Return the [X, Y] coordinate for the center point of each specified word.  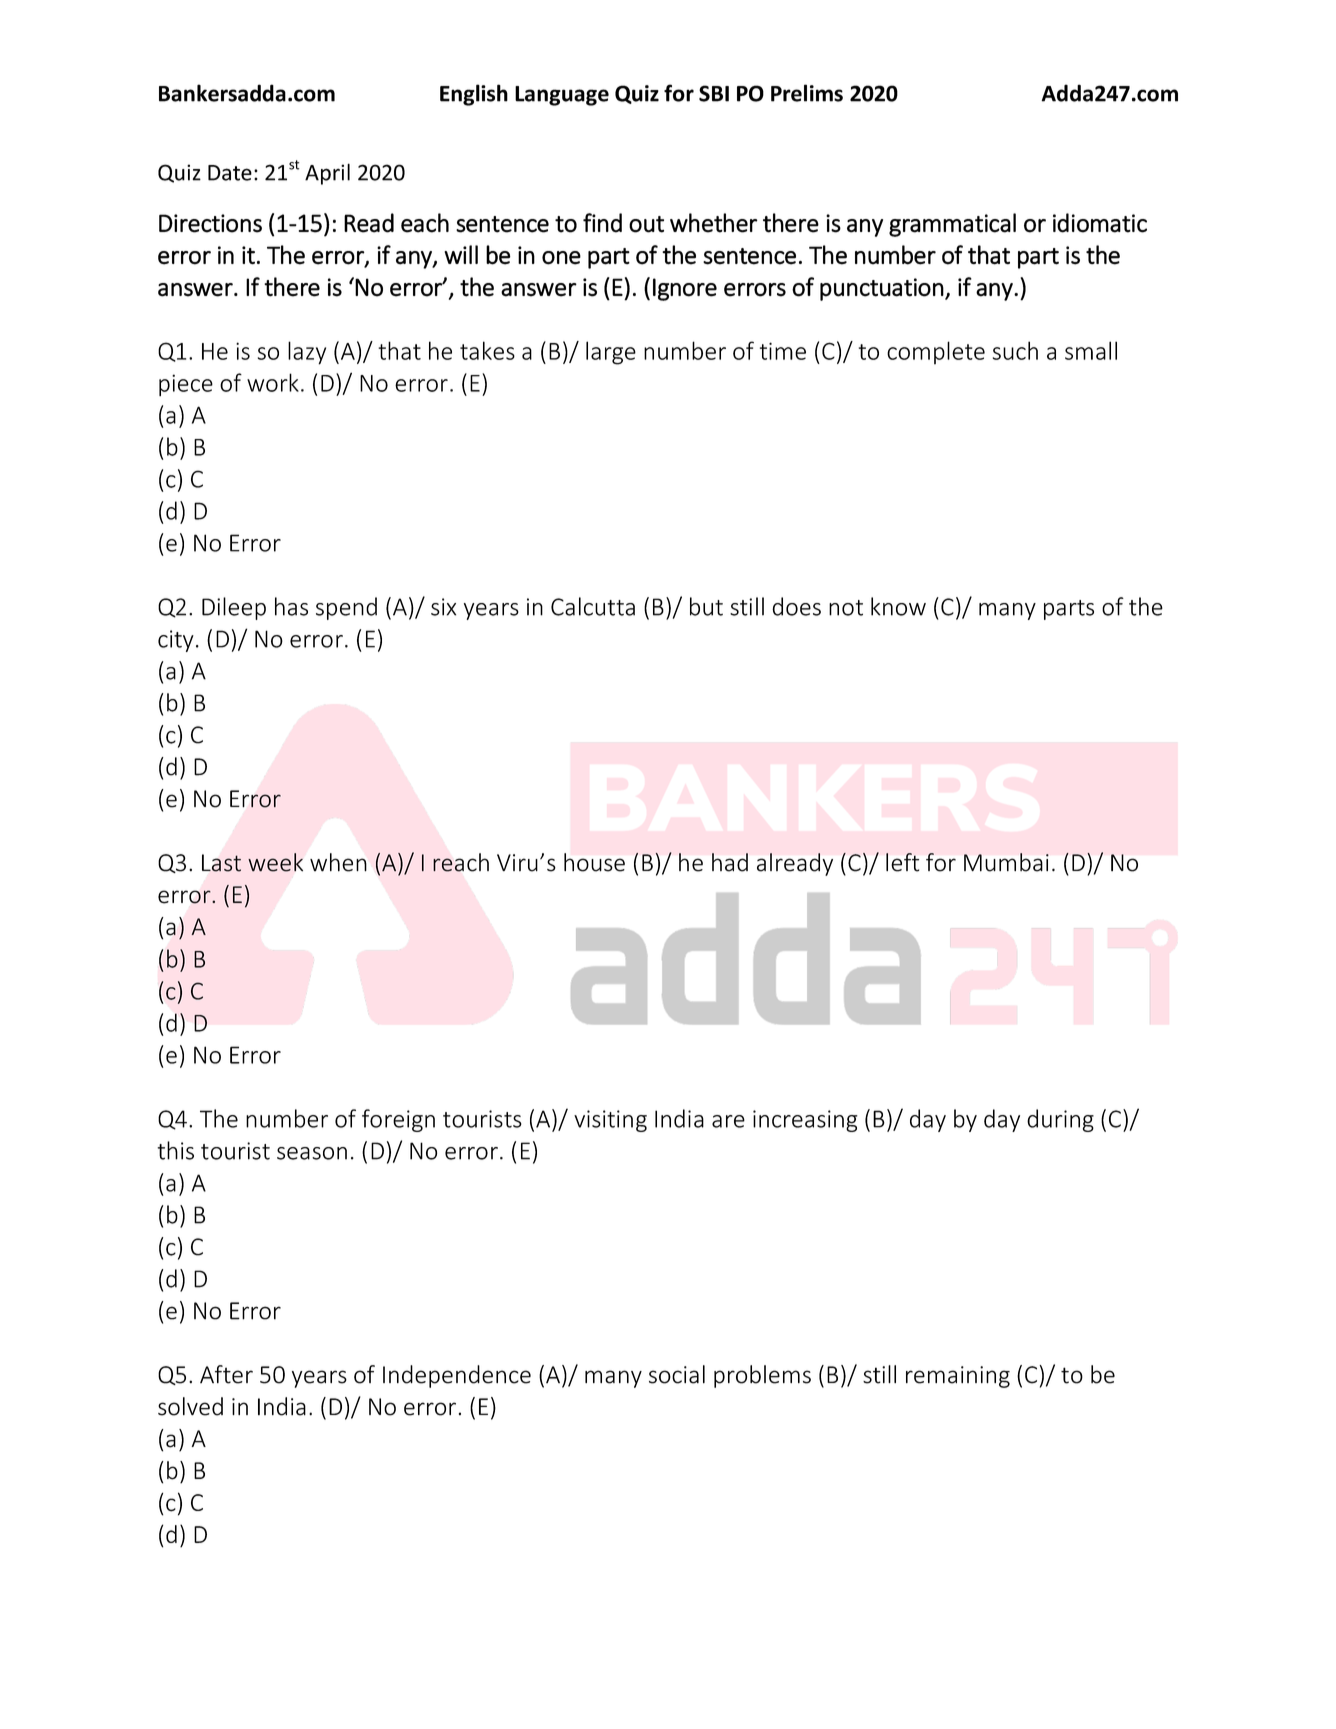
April [327, 174]
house [594, 862]
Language [562, 96]
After [226, 1374]
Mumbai [1006, 862]
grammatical [952, 225]
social [677, 1374]
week [275, 862]
